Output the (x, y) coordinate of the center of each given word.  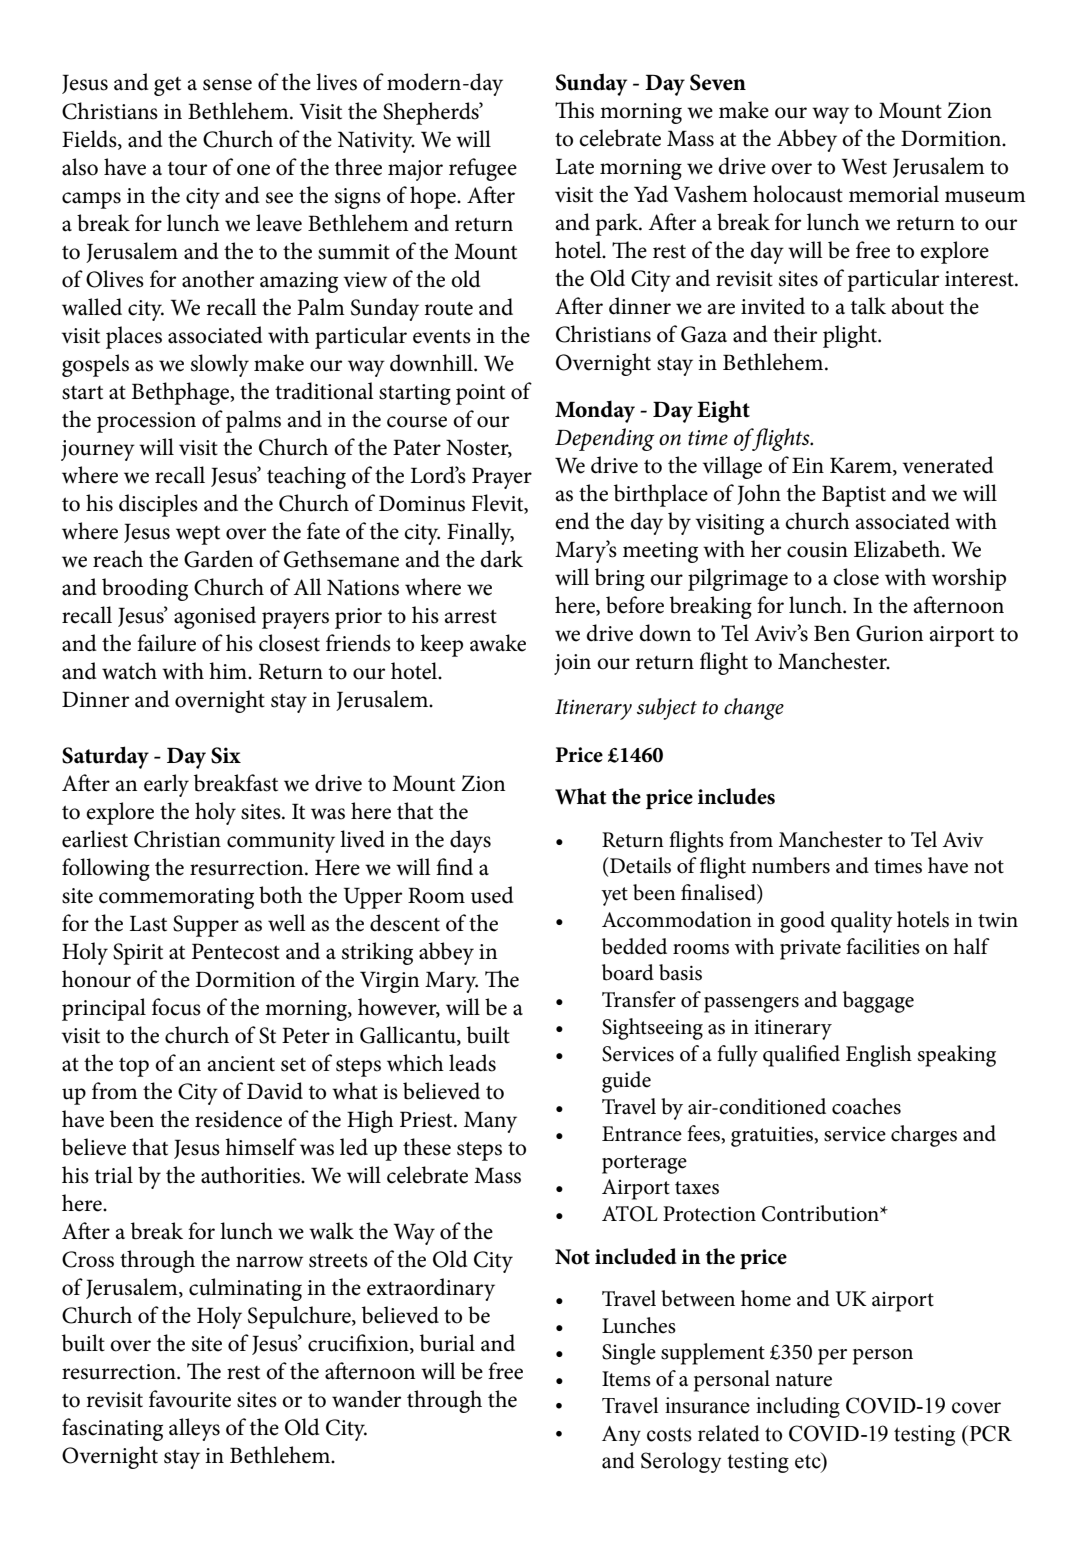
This (574, 110)
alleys (194, 1429)
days (470, 841)
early (166, 785)
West (864, 166)
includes (736, 796)
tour (187, 169)
